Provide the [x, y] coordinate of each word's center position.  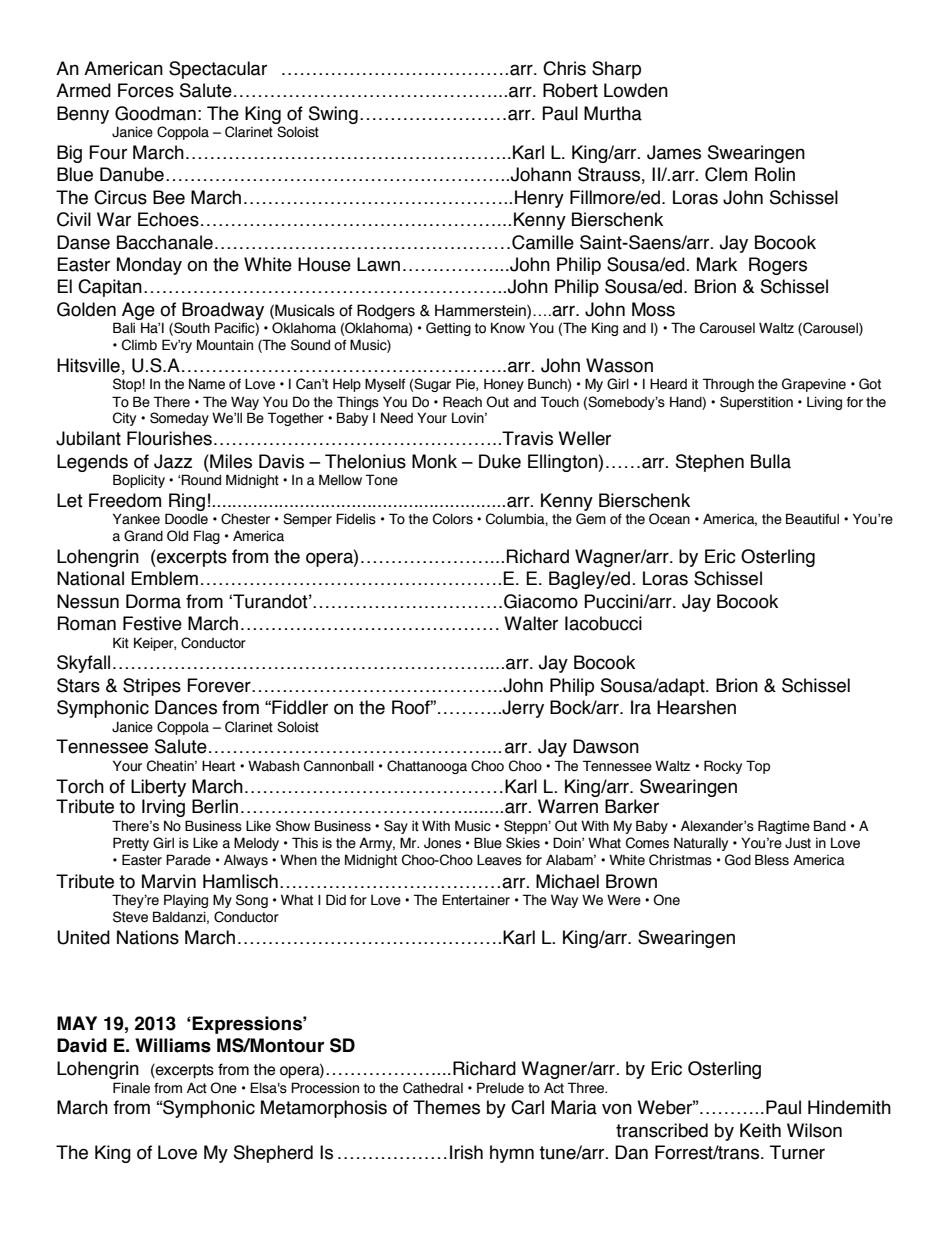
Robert [570, 90]
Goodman [155, 113]
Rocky [723, 767]
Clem [726, 174]
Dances [186, 707]
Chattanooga [427, 767]
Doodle [186, 519]
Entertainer [476, 900]
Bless [772, 860]
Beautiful [812, 519]
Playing [186, 901]
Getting [448, 329]
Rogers [778, 266]
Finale [131, 1088]
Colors [453, 519]
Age [138, 311]
